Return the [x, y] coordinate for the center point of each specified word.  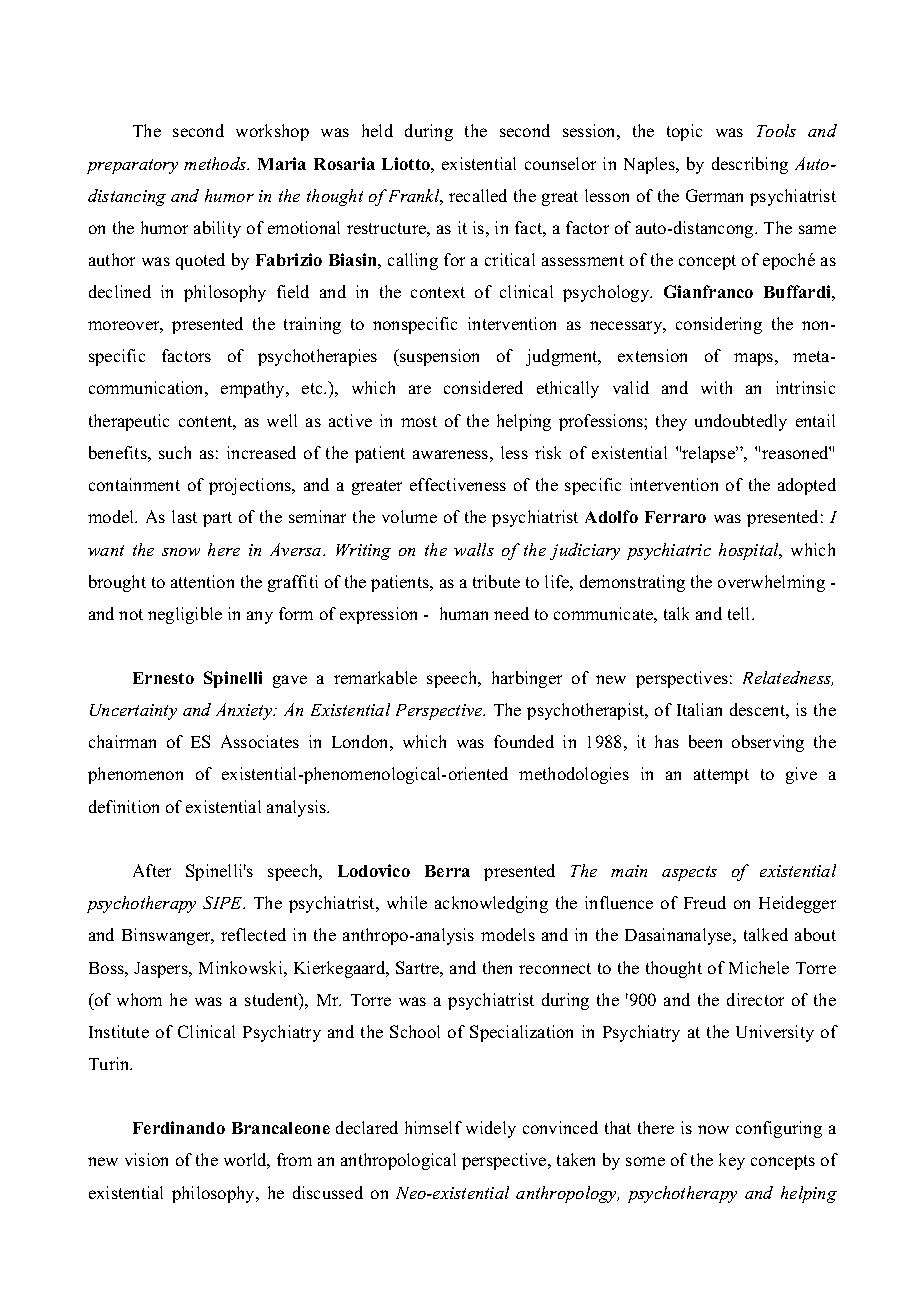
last [184, 516]
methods [216, 163]
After [152, 870]
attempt [721, 776]
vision [146, 1159]
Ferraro [675, 517]
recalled [478, 195]
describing [750, 165]
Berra [447, 871]
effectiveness [458, 484]
